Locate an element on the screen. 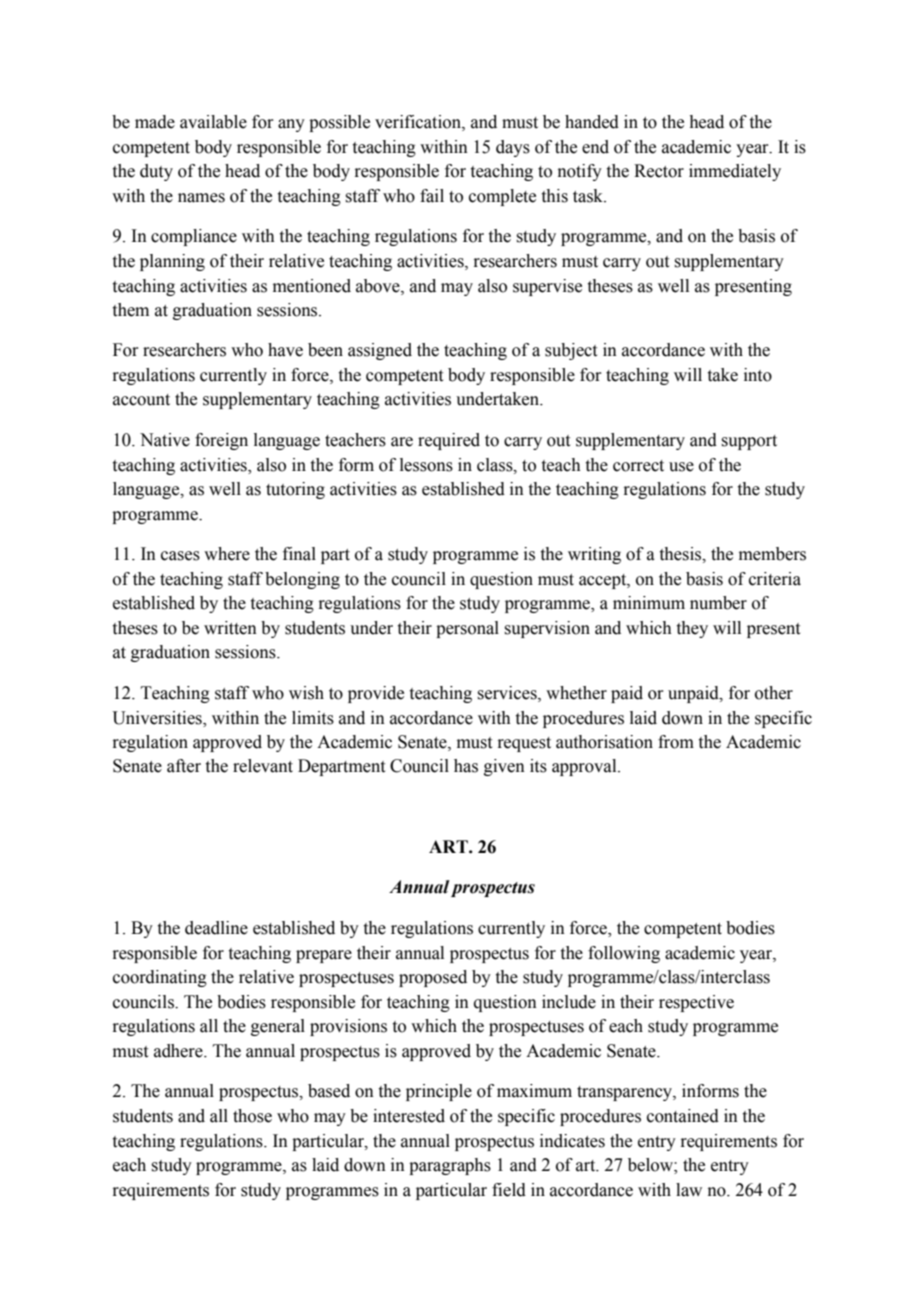 The image size is (924, 1308). lessons is located at coordinates (426, 465).
